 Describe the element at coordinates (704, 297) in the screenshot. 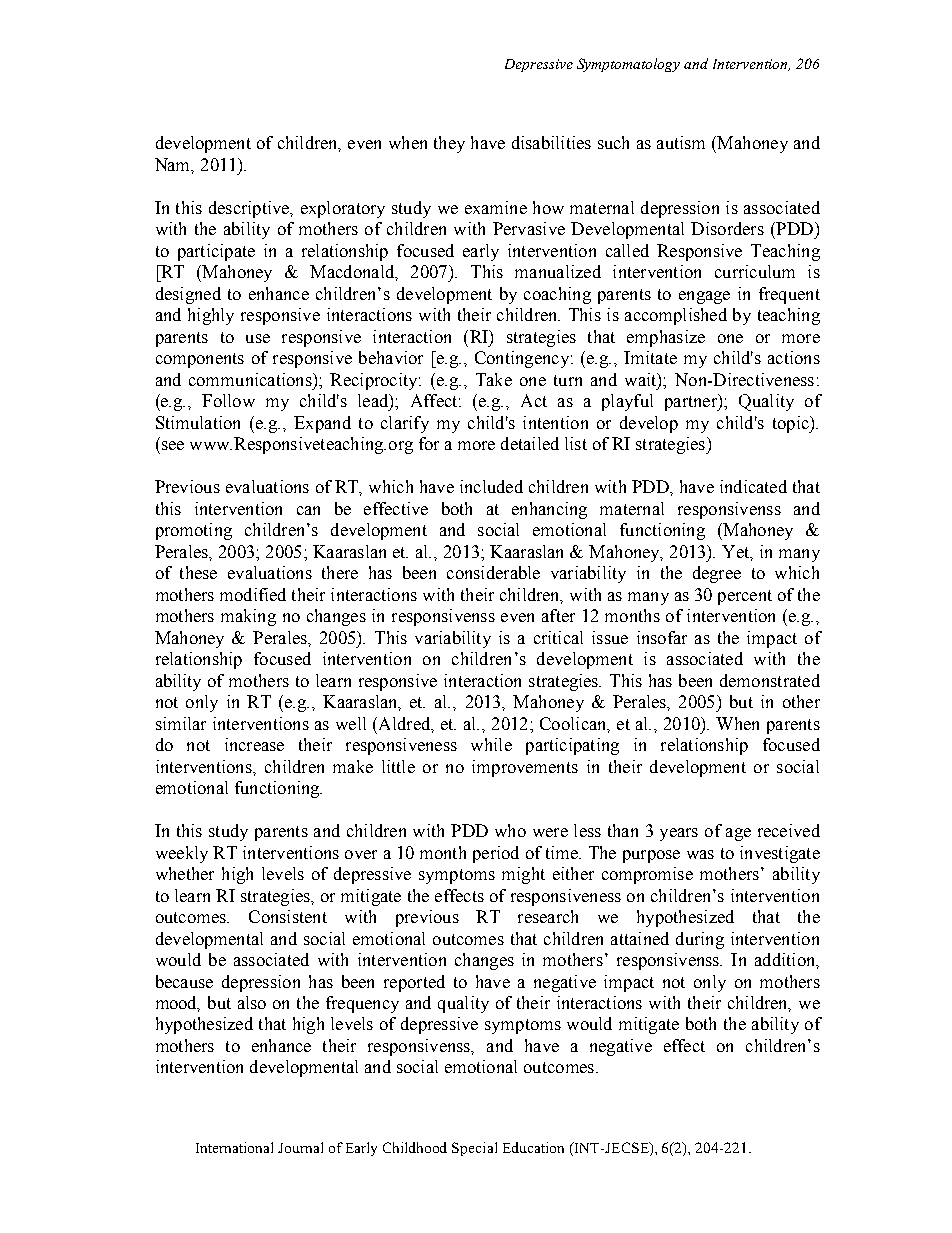

I see `engage` at that location.
